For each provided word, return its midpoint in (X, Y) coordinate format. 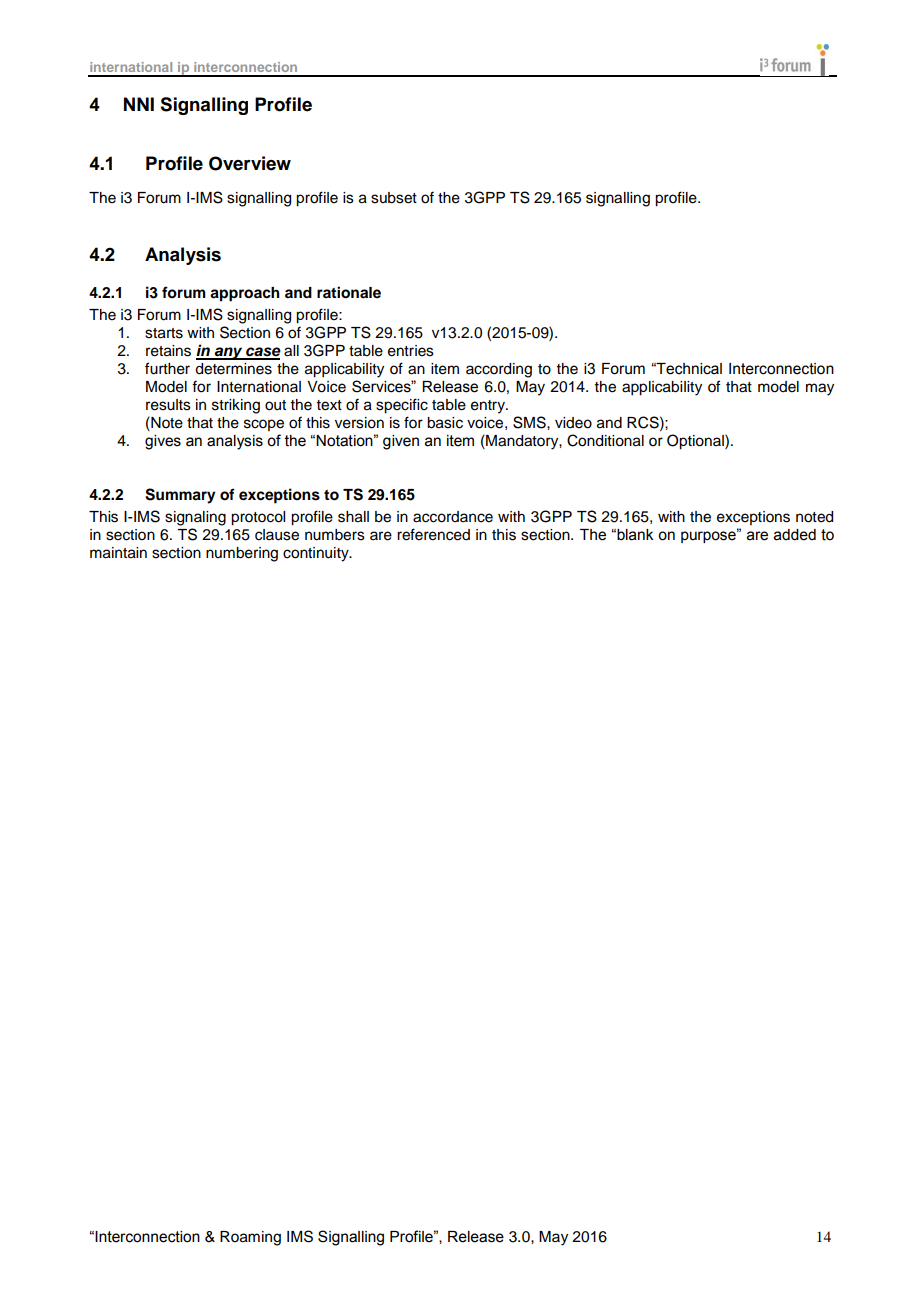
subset (394, 198)
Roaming (250, 1238)
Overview (250, 163)
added (795, 535)
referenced (433, 534)
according (499, 370)
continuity (317, 554)
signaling (195, 518)
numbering (242, 554)
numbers (335, 535)
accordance (453, 517)
